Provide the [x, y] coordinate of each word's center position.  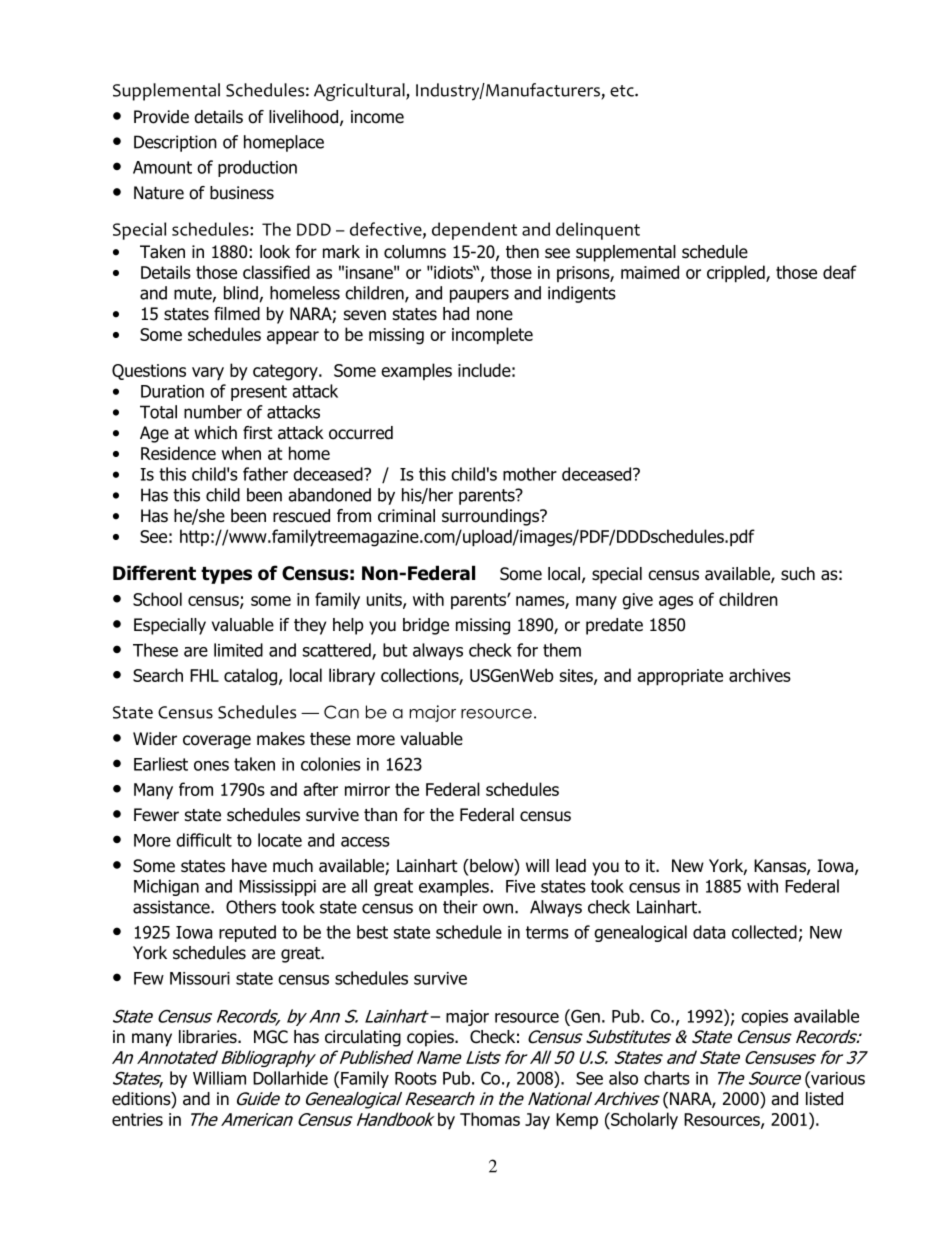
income [377, 117]
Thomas [490, 1119]
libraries [209, 1037]
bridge [426, 626]
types [226, 575]
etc [623, 91]
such [798, 574]
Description [175, 143]
